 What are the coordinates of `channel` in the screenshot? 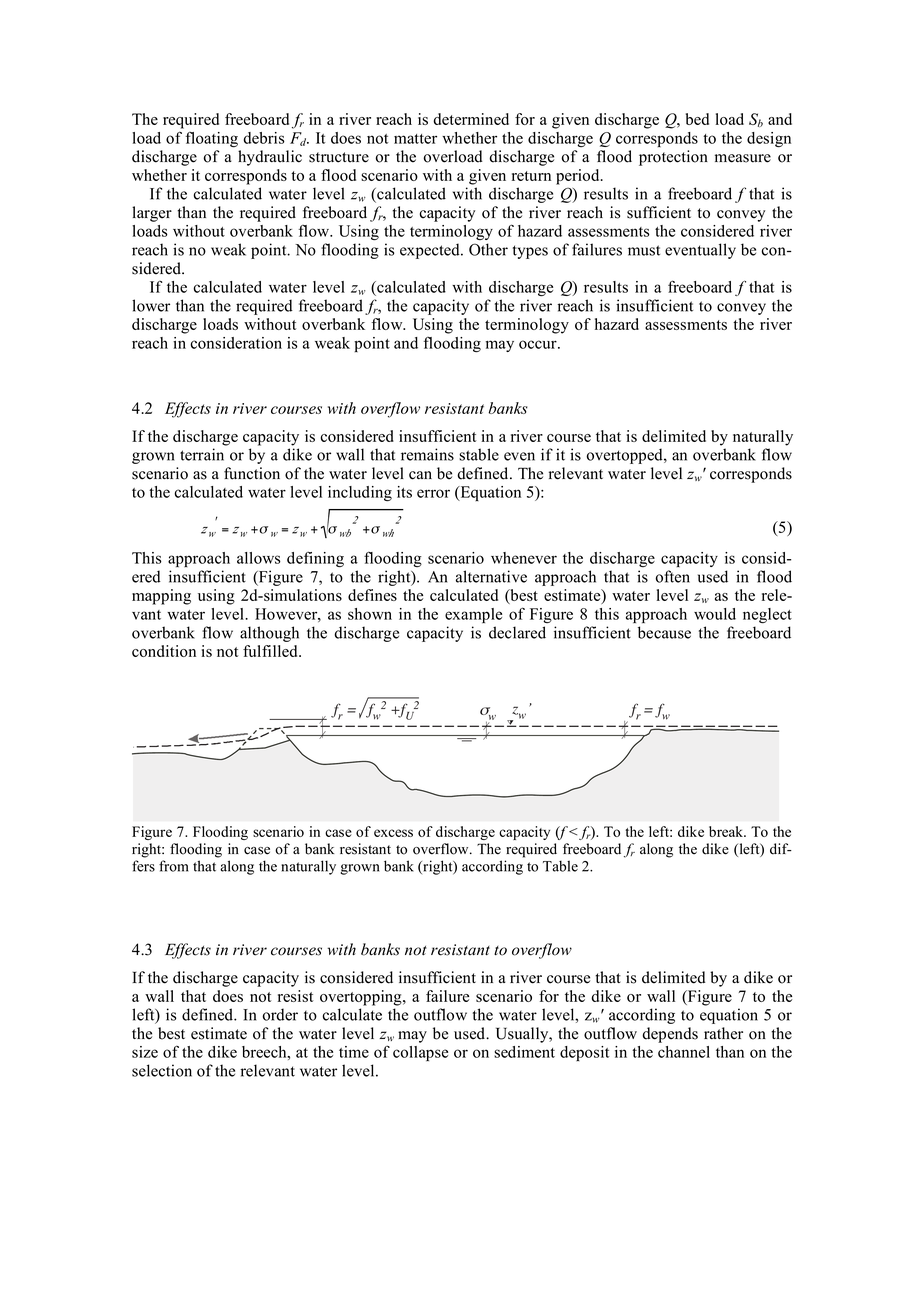 It's located at (684, 1052).
